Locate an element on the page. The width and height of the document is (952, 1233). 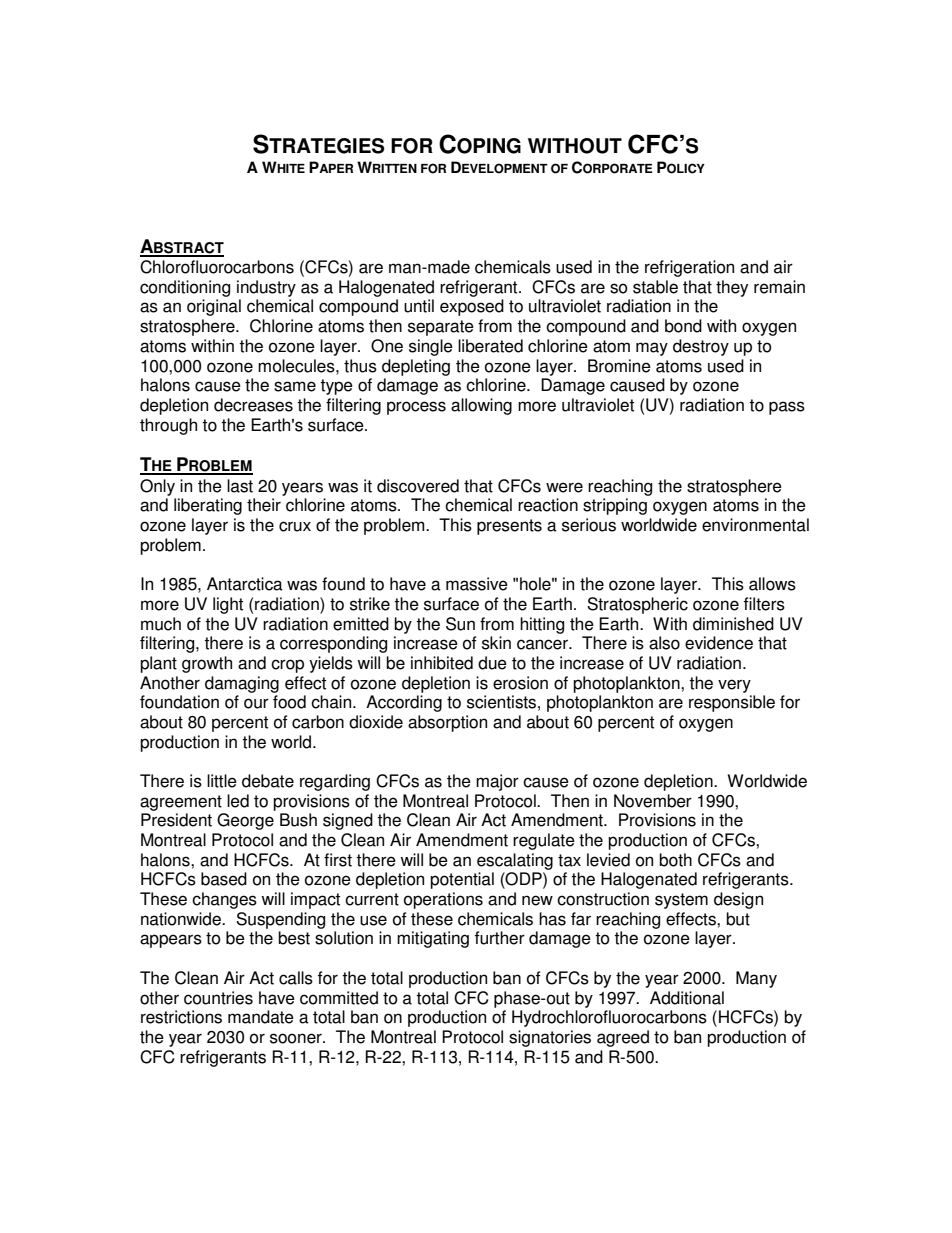
environmental is located at coordinates (755, 525).
